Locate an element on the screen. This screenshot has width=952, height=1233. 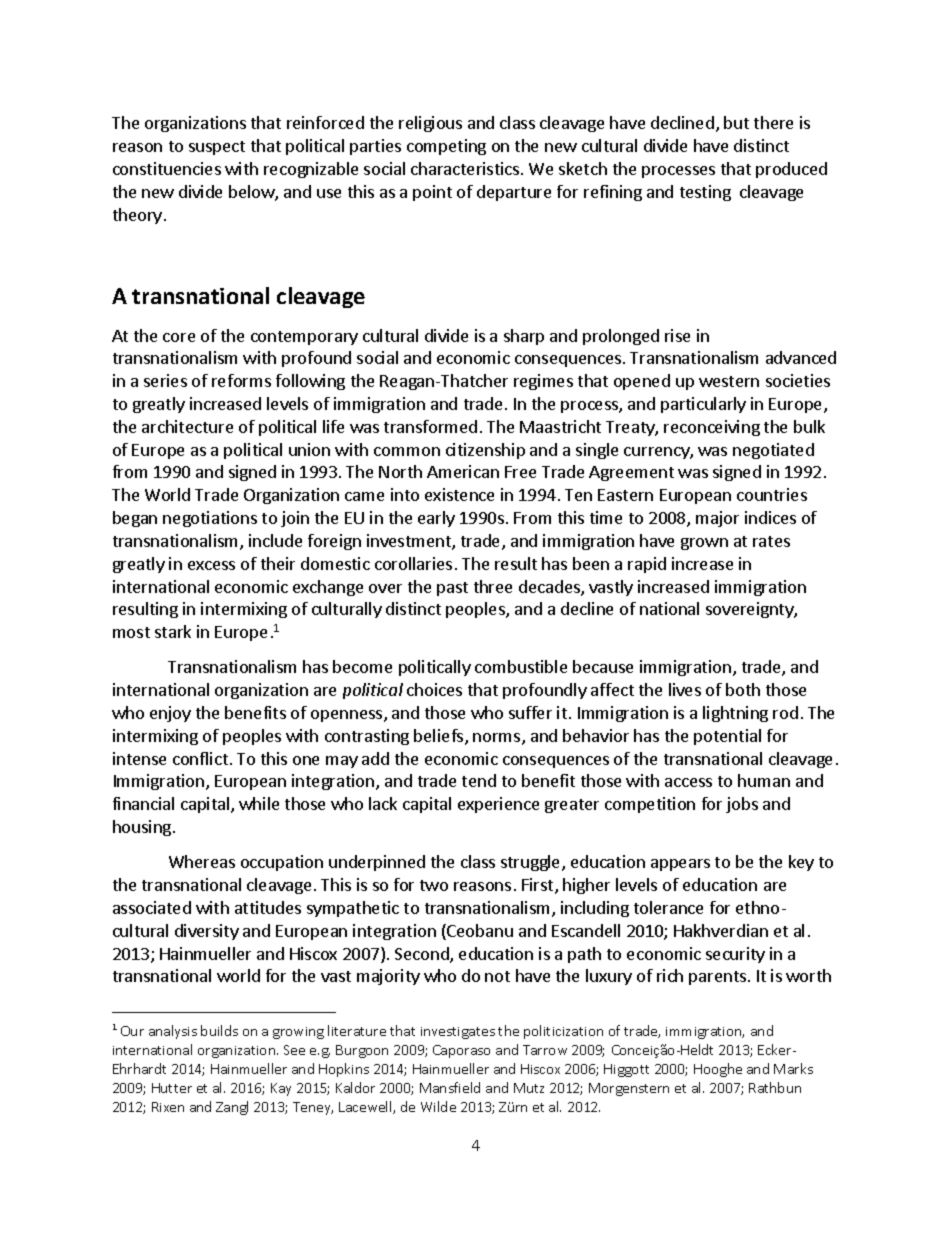
appears is located at coordinates (680, 865).
